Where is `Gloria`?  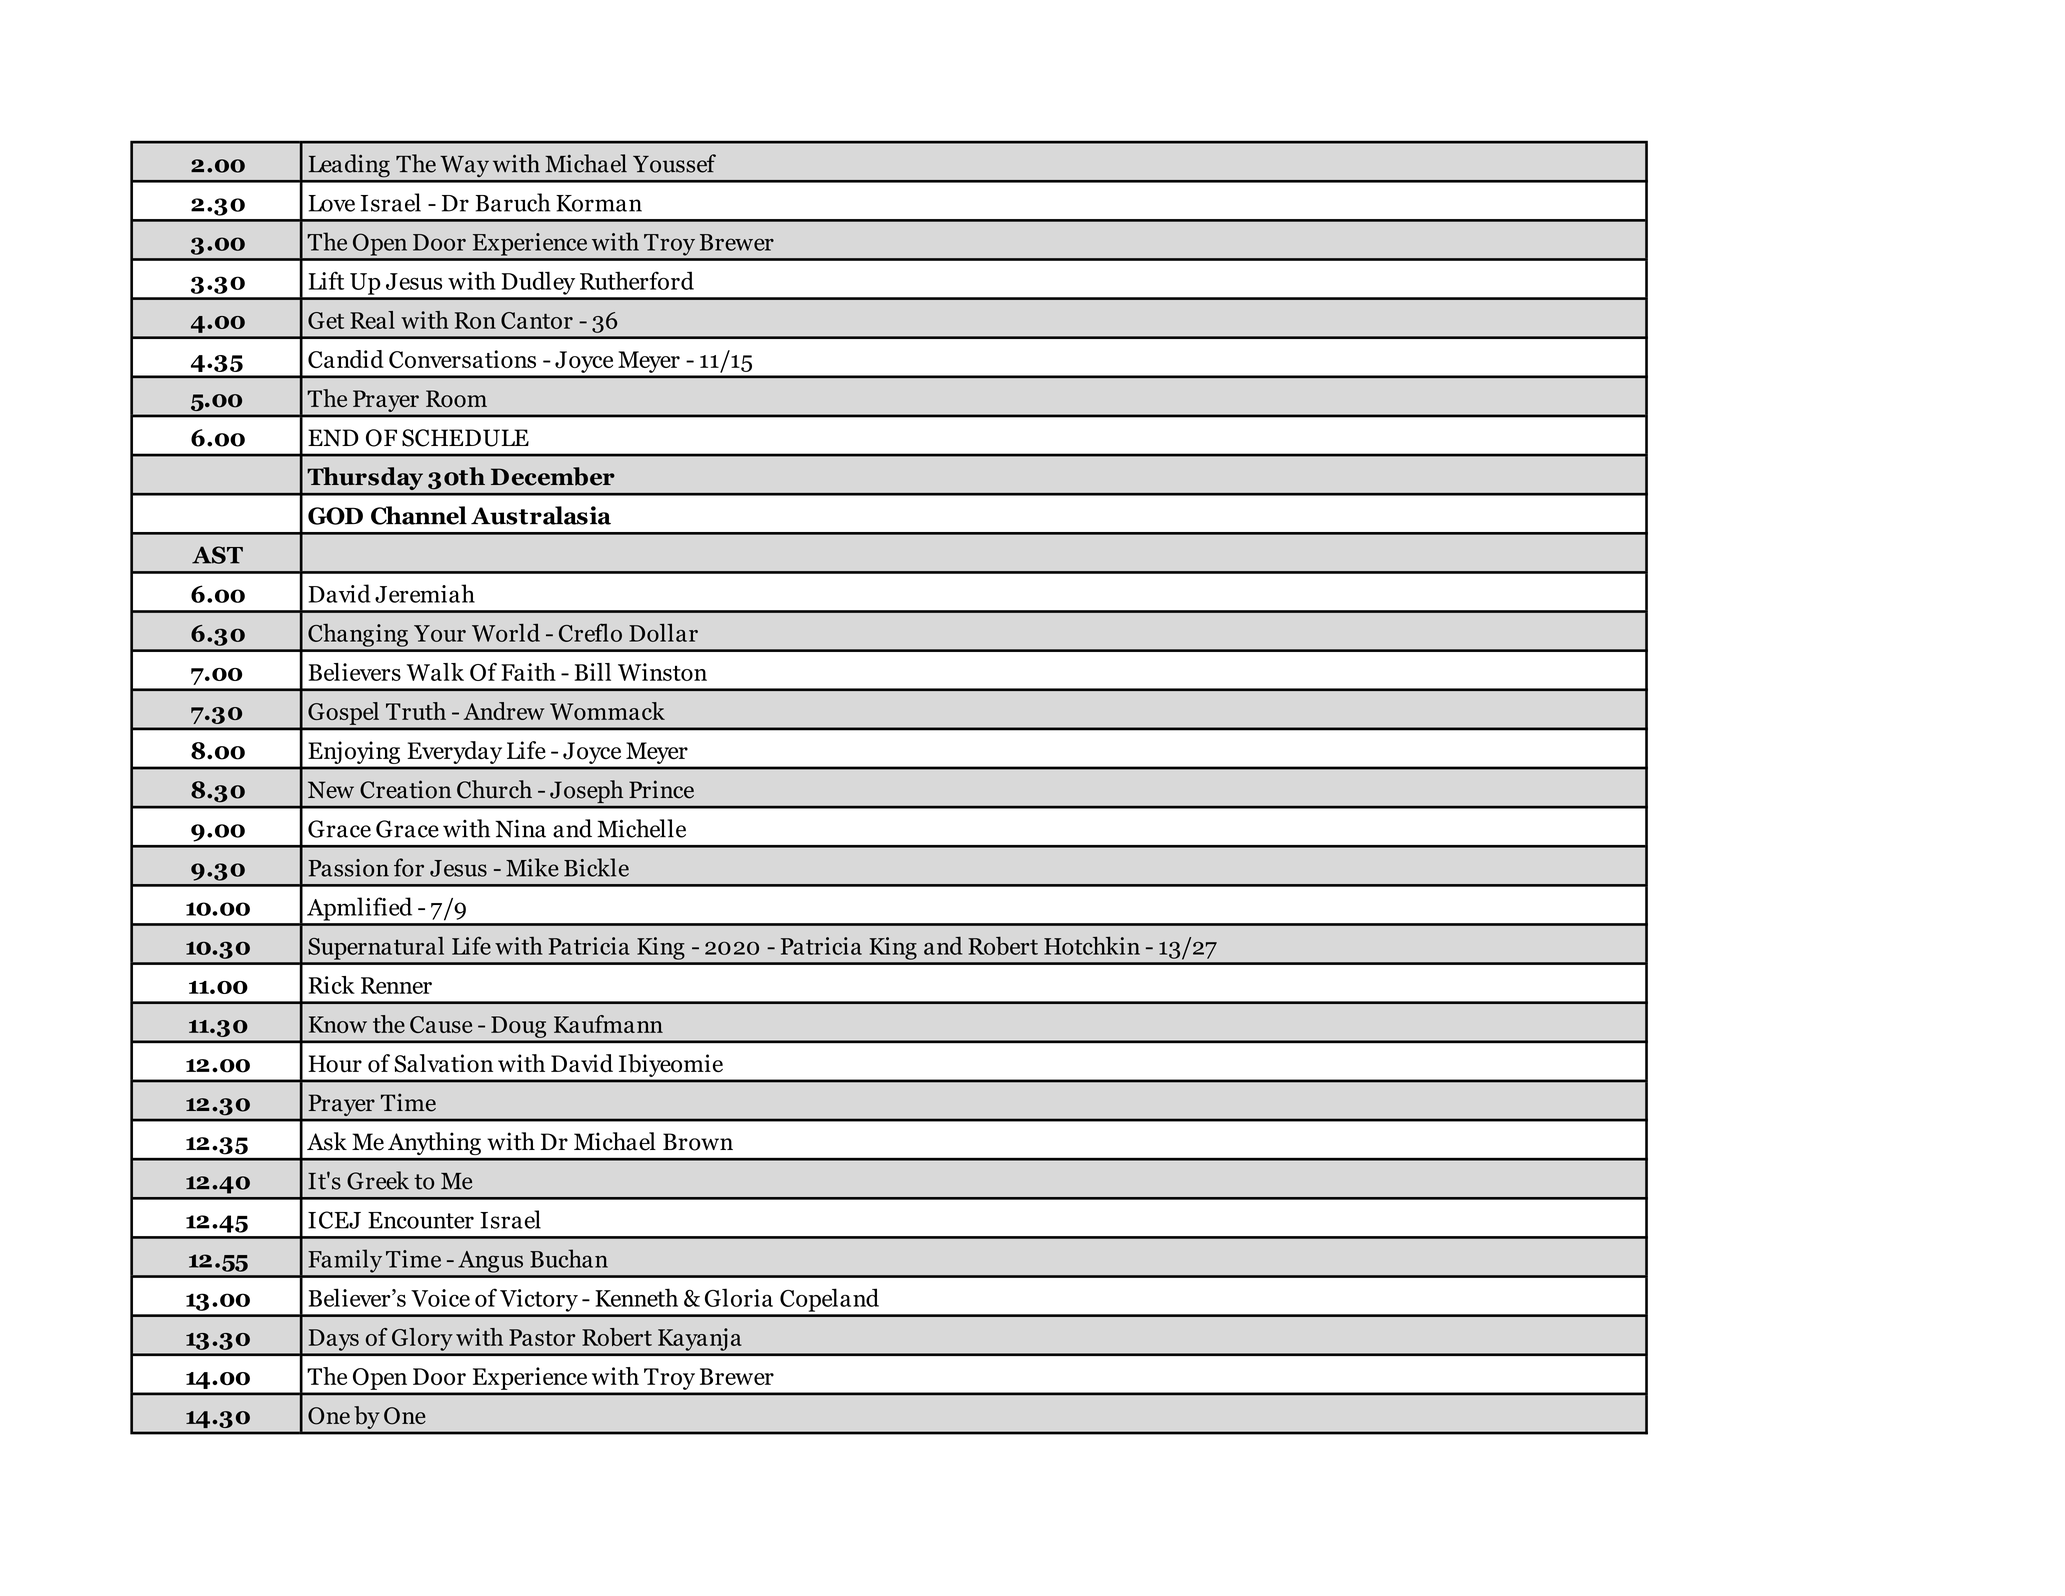
Gloria is located at coordinates (739, 1297).
